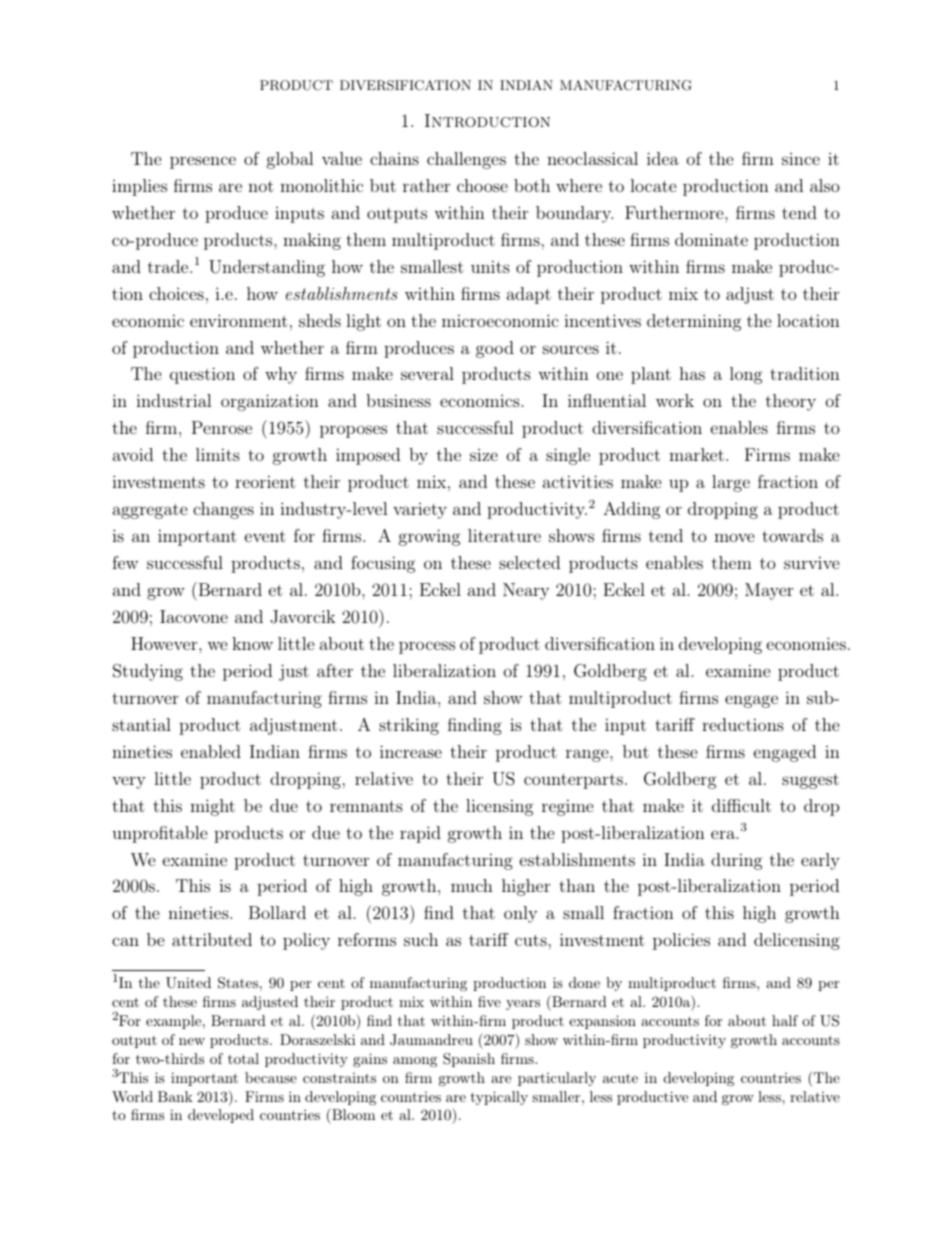 The height and width of the page is (1233, 952). Describe the element at coordinates (801, 159) in the page. I see `since` at that location.
